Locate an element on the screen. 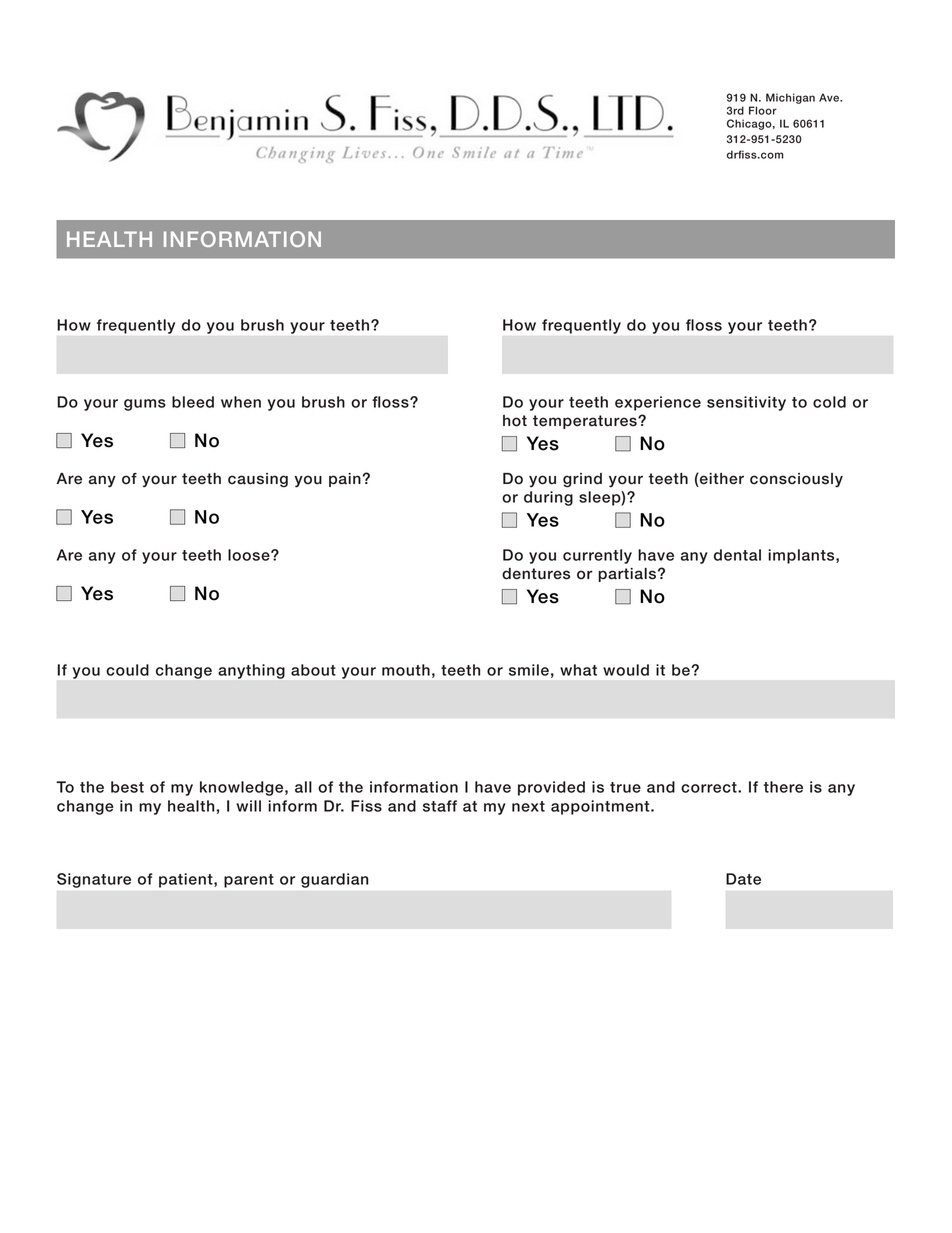 The width and height of the screenshot is (952, 1233). could is located at coordinates (127, 670).
